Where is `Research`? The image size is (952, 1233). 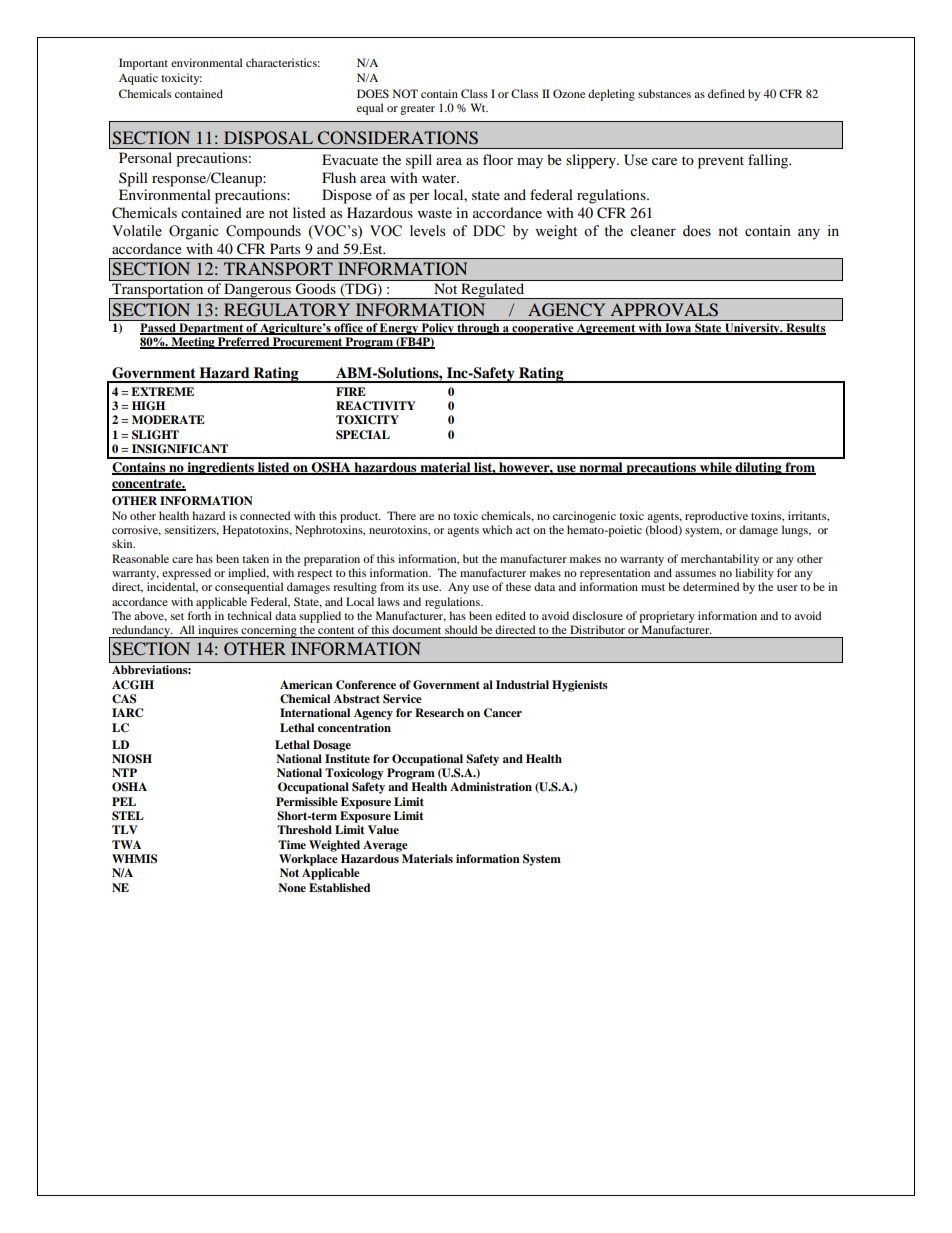 Research is located at coordinates (439, 712).
